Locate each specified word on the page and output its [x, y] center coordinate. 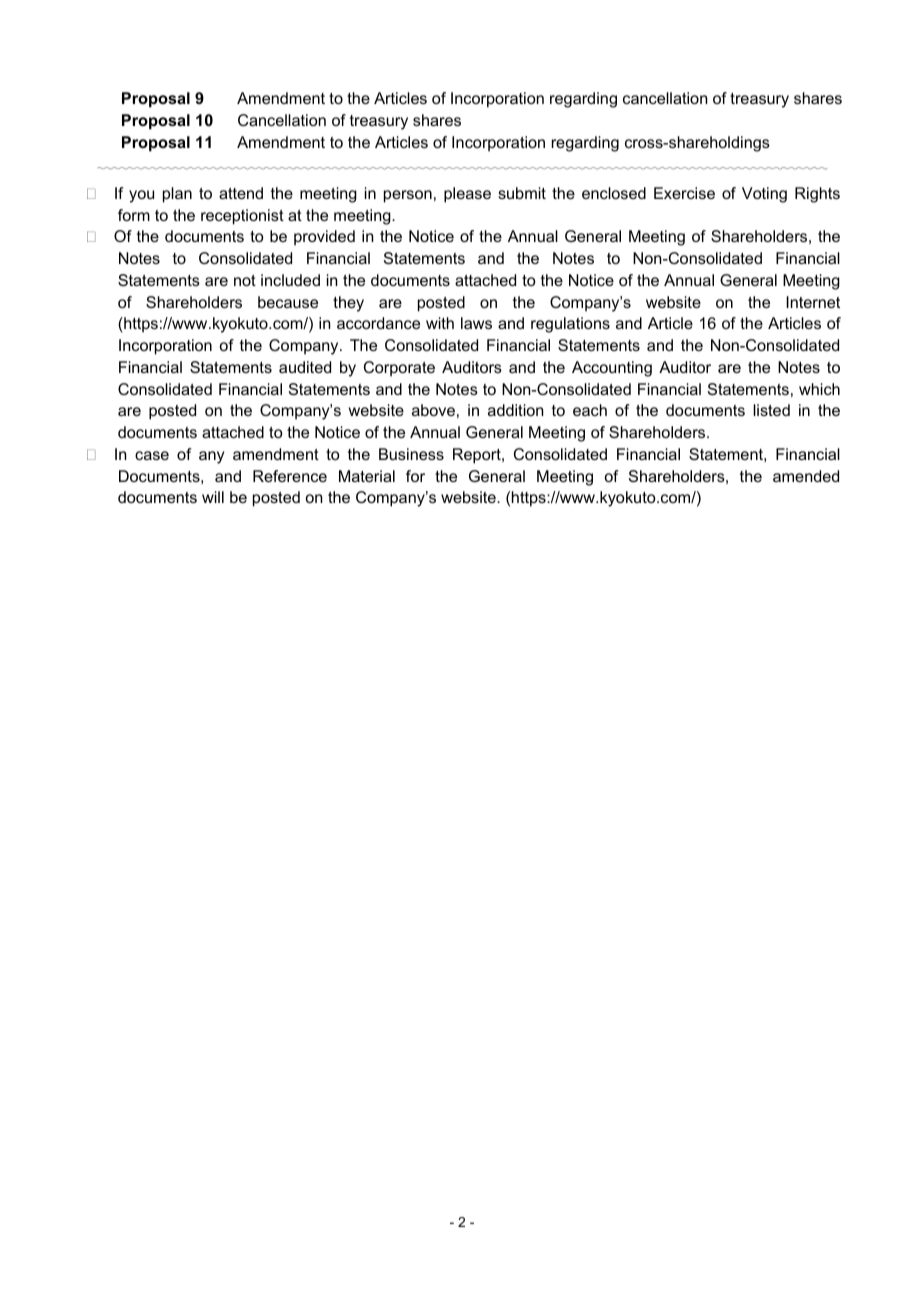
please [467, 195]
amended [806, 476]
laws [476, 323]
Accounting [612, 369]
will [213, 497]
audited [305, 367]
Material [367, 476]
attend [241, 193]
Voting [764, 195]
